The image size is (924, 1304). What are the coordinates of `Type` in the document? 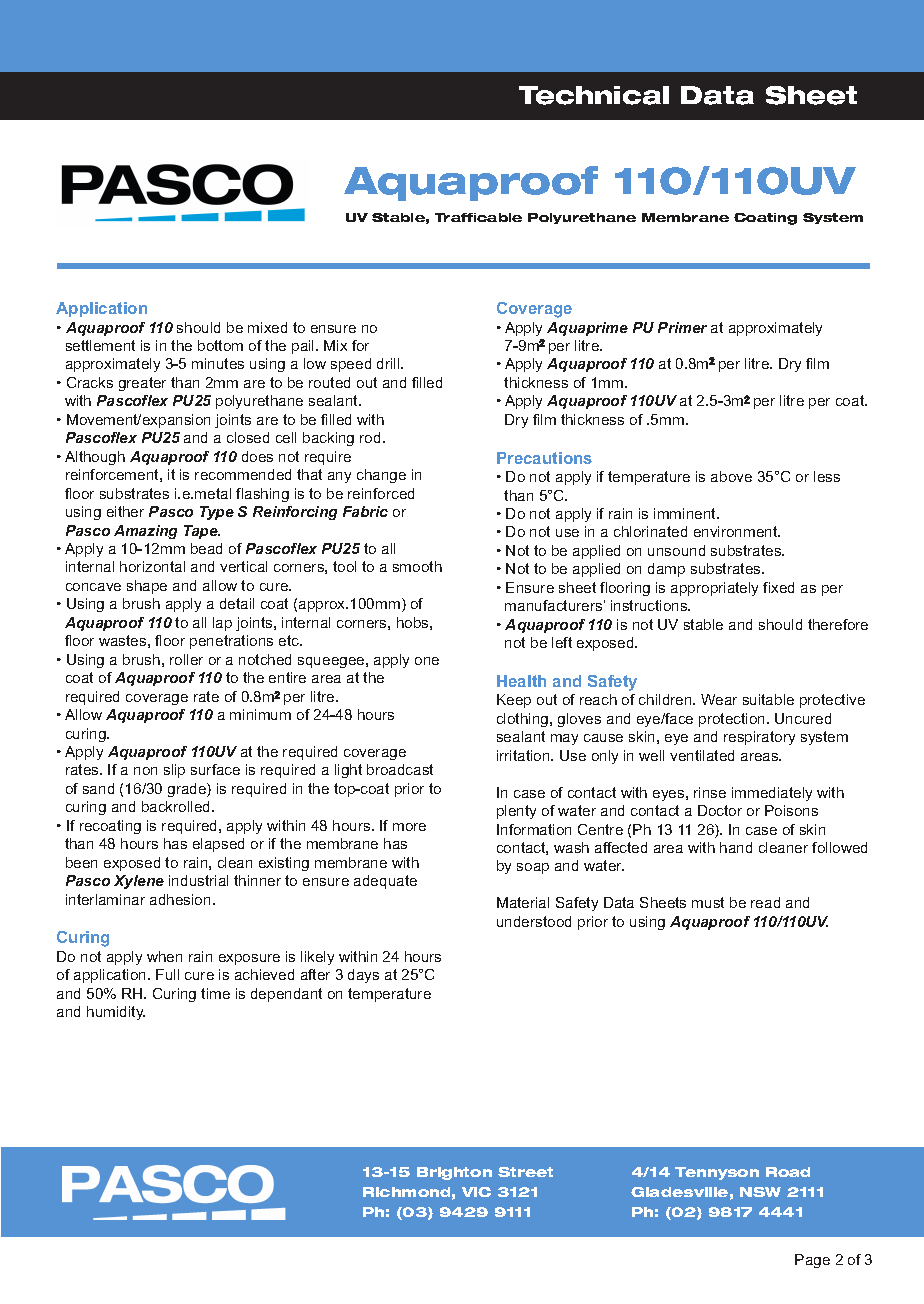 It's located at (217, 513).
